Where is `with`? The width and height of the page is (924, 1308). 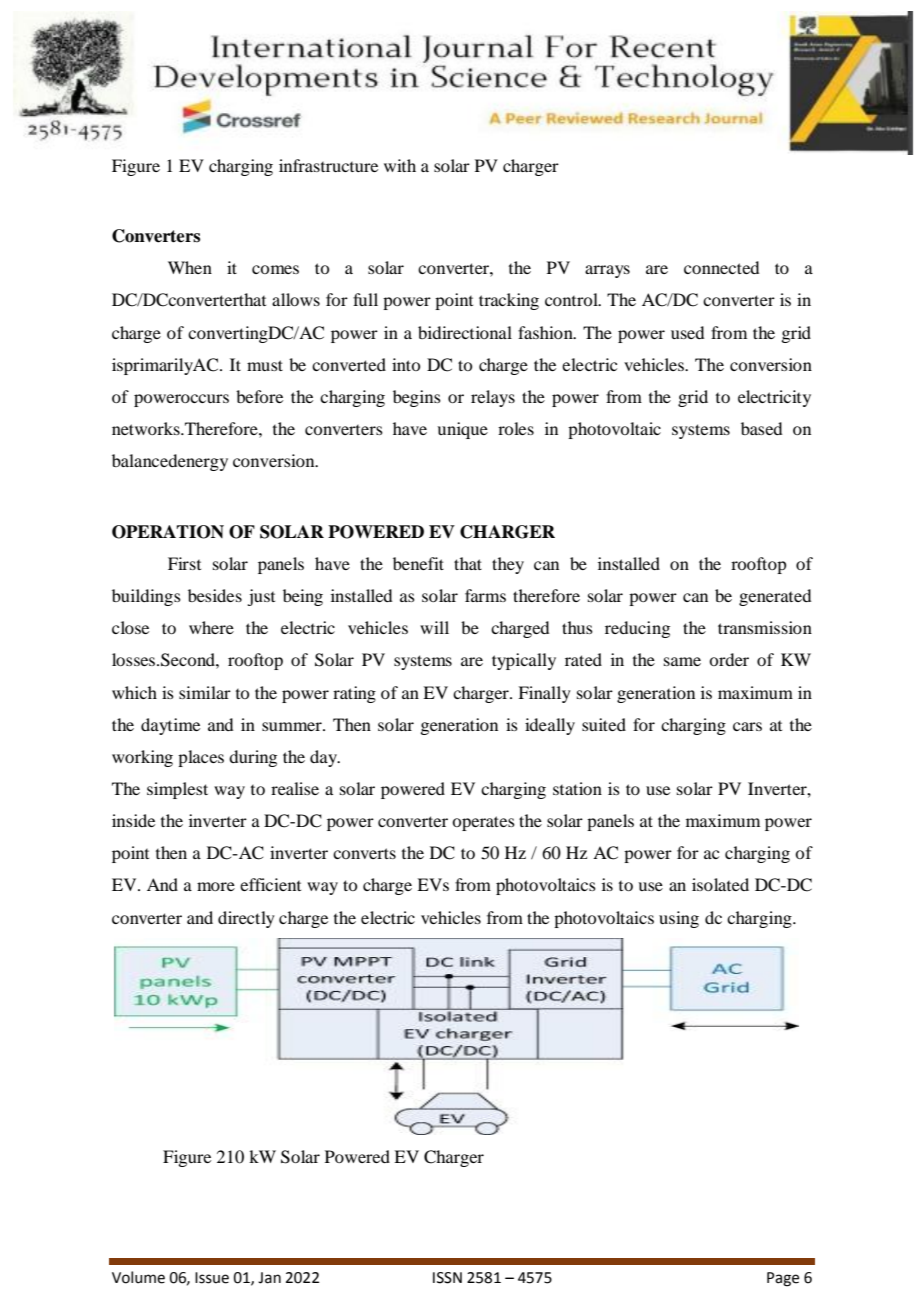 with is located at coordinates (400, 165).
